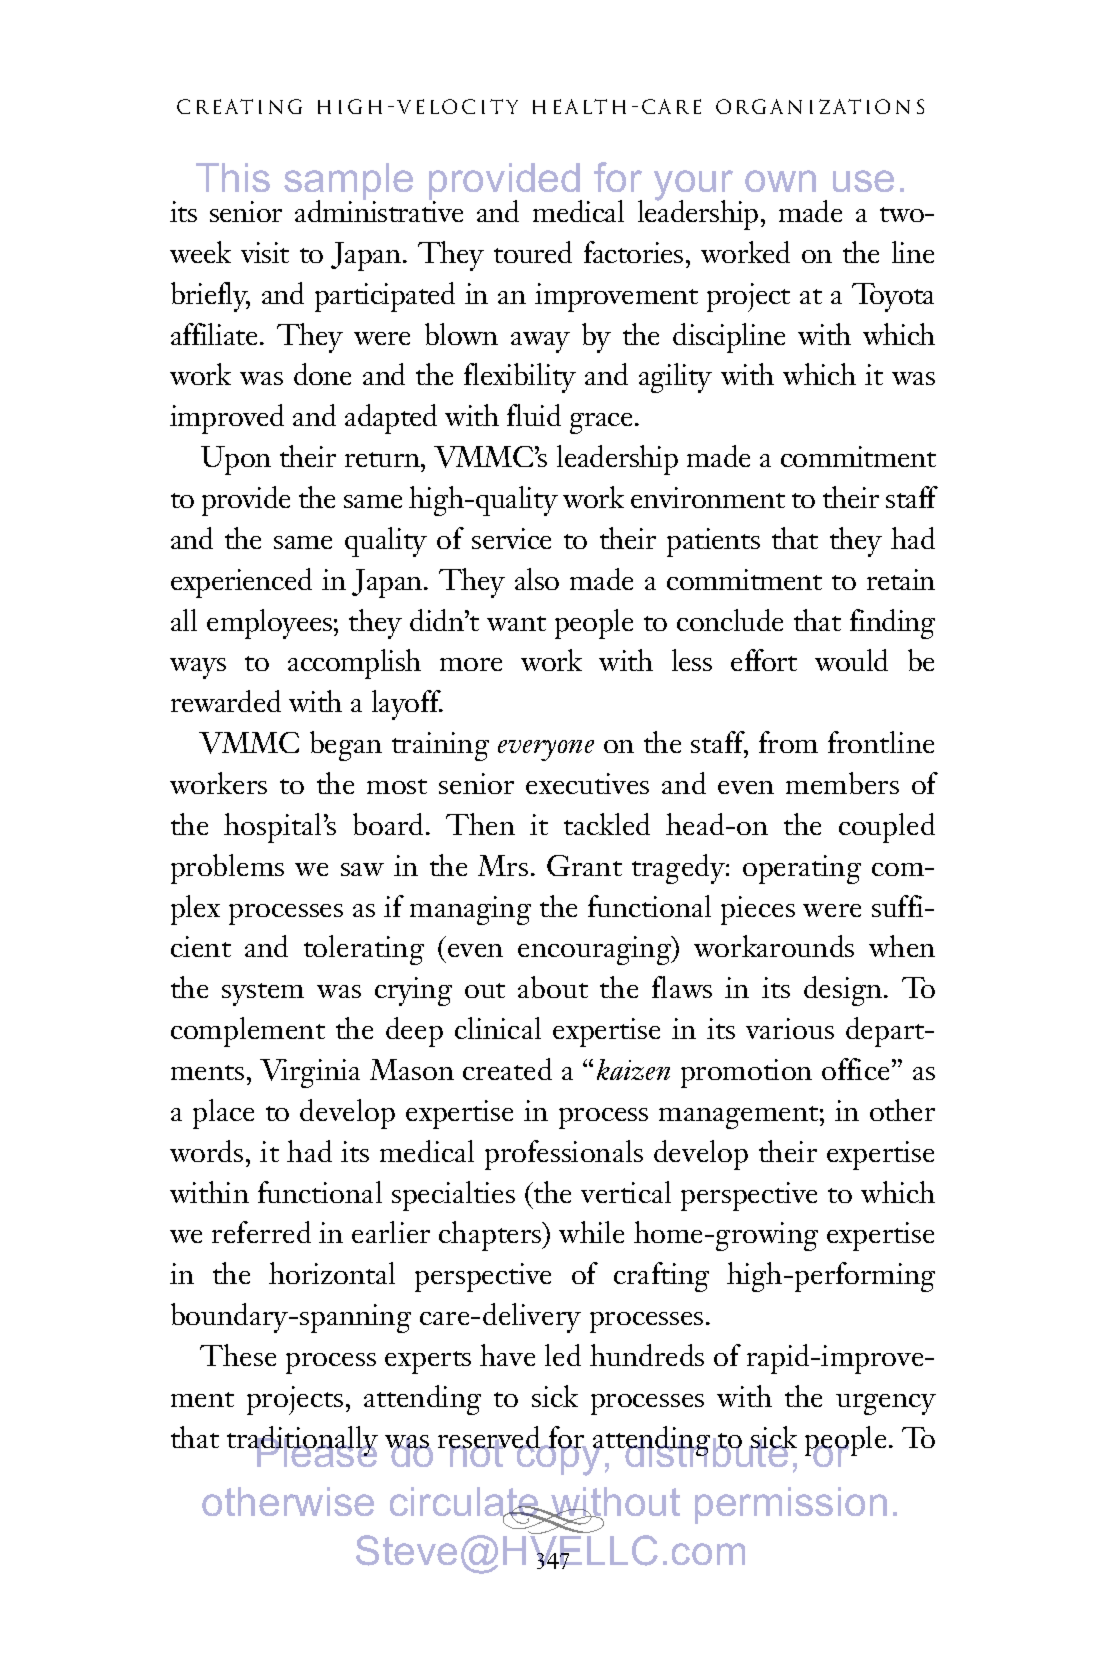 The height and width of the screenshot is (1655, 1103). Describe the element at coordinates (790, 1028) in the screenshot. I see `various` at that location.
